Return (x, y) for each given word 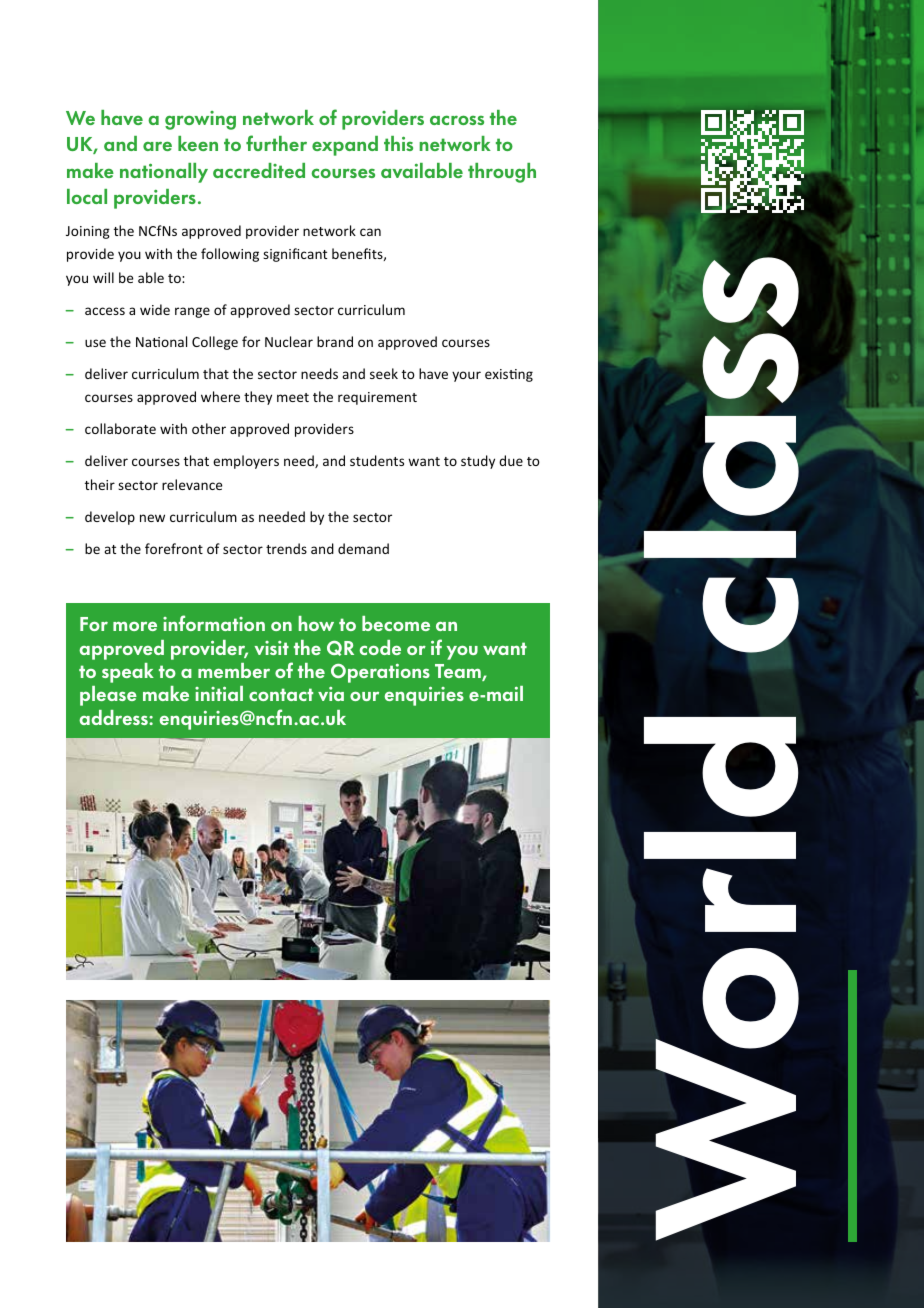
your (466, 376)
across (457, 120)
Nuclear (289, 341)
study (478, 462)
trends (286, 548)
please (108, 696)
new (152, 518)
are (157, 146)
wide (155, 309)
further (276, 143)
